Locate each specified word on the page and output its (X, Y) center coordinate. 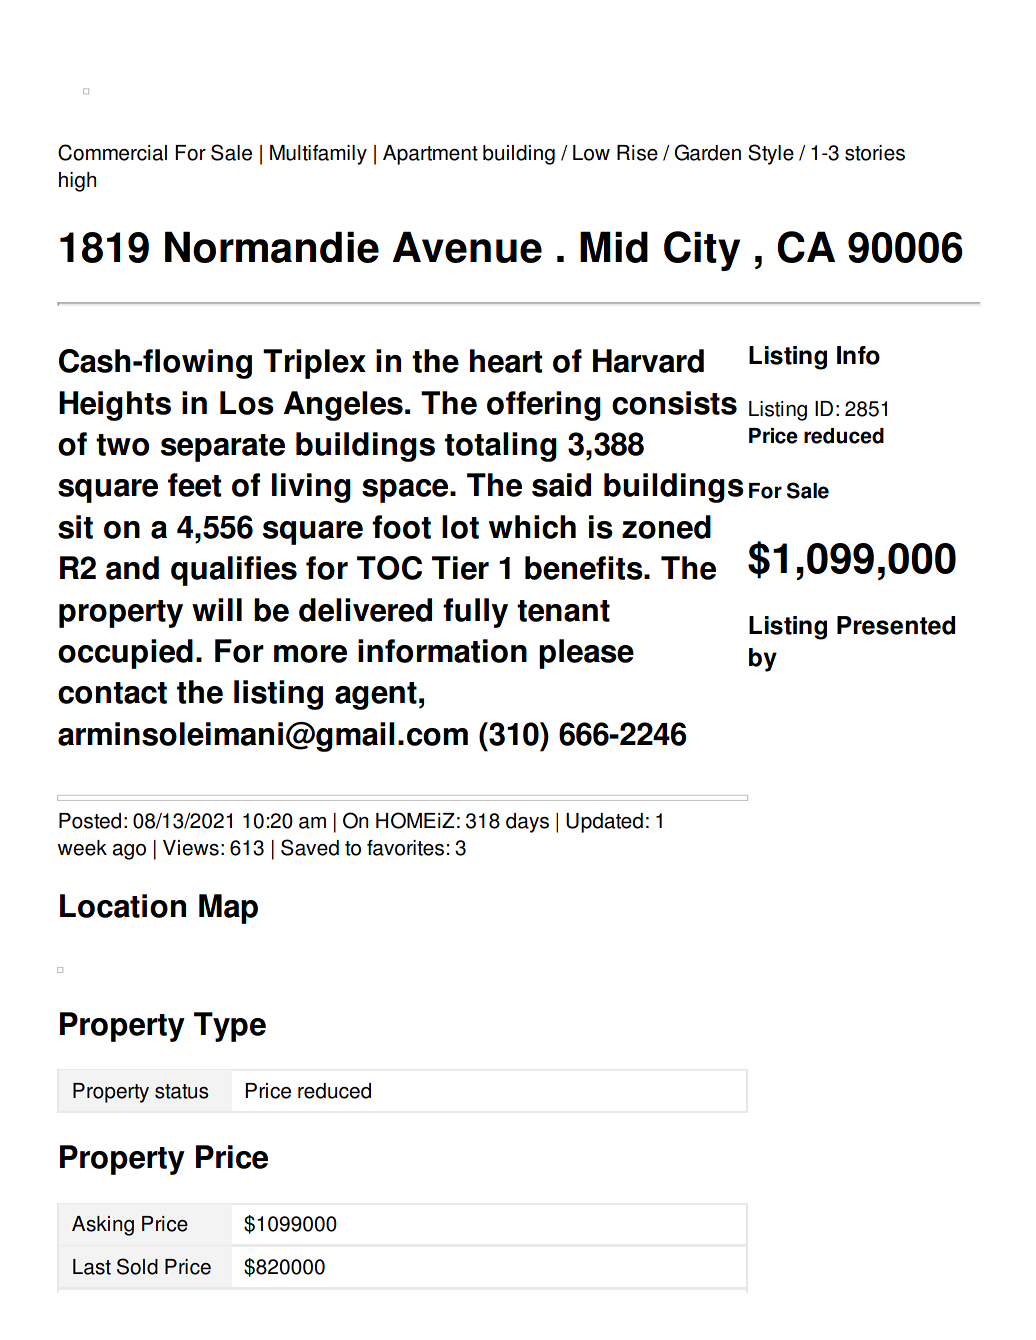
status (182, 1091)
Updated (604, 823)
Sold (137, 1266)
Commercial (112, 152)
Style (771, 154)
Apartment (430, 155)
